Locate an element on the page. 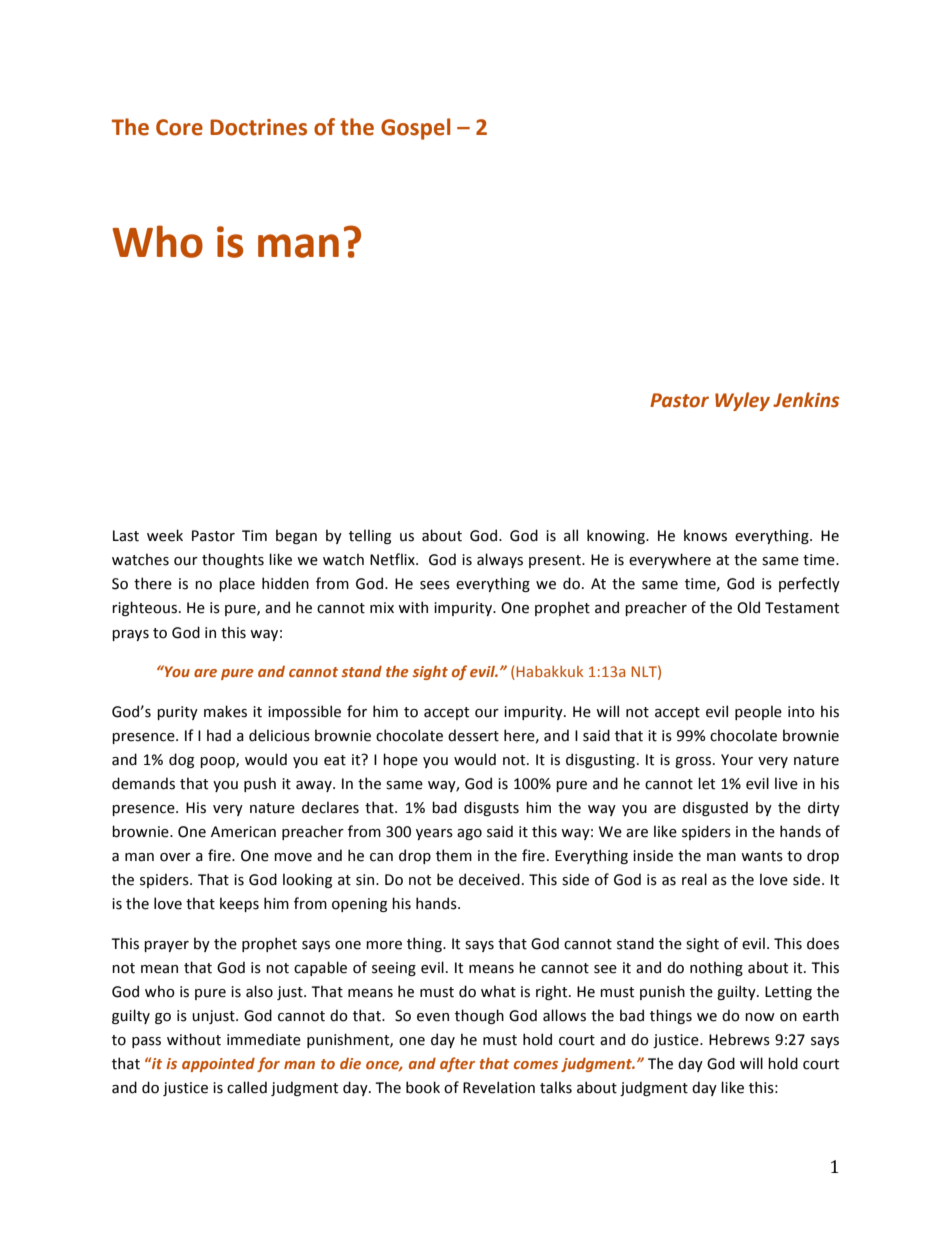 The width and height of the document is (952, 1233). over is located at coordinates (175, 857).
